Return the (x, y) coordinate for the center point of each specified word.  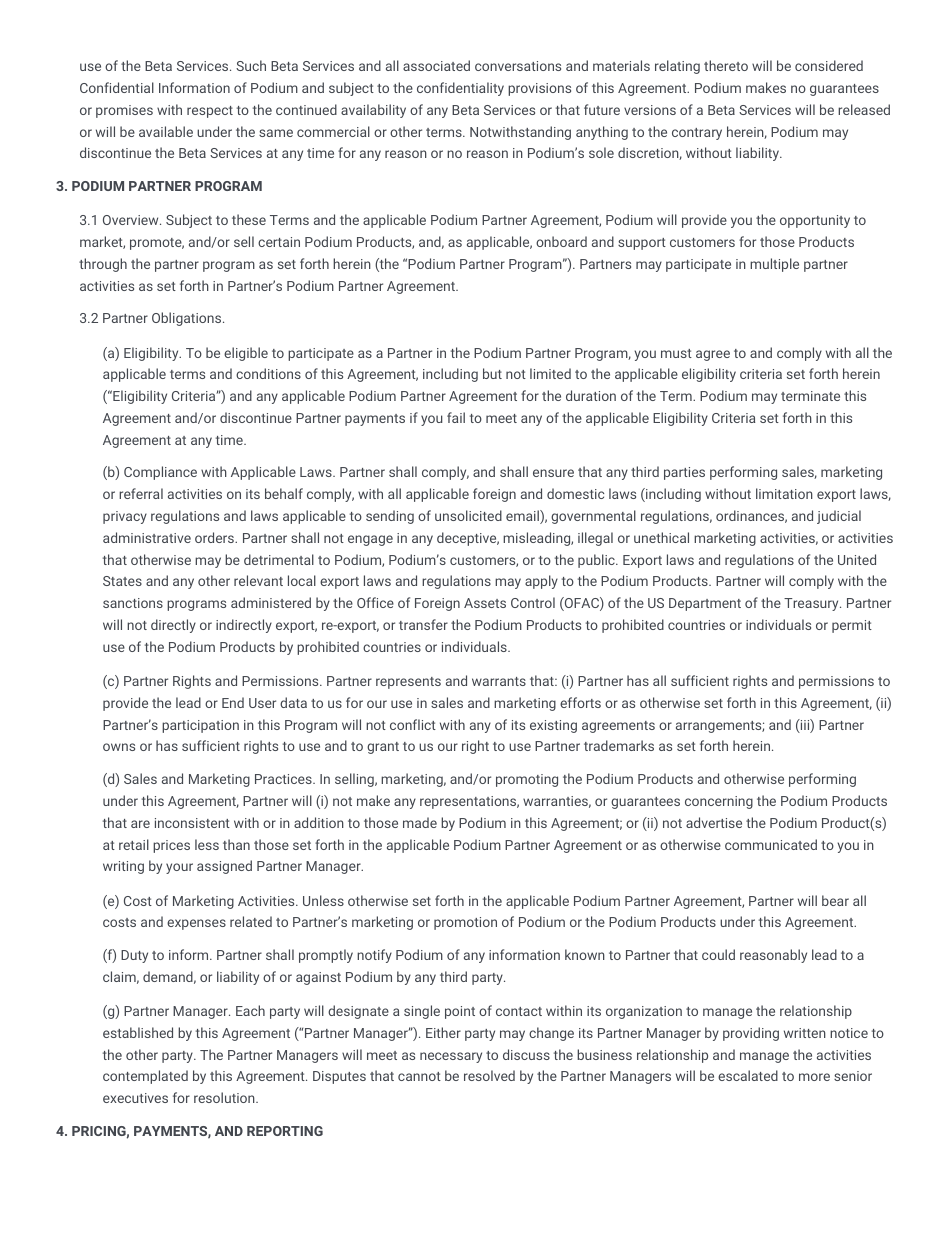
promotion (465, 923)
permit (852, 626)
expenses (196, 924)
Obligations (188, 319)
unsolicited (468, 515)
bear (835, 900)
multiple (774, 265)
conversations (518, 66)
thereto (726, 65)
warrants (499, 681)
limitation (784, 493)
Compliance (160, 473)
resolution (225, 1097)
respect (210, 112)
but (492, 373)
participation (200, 726)
